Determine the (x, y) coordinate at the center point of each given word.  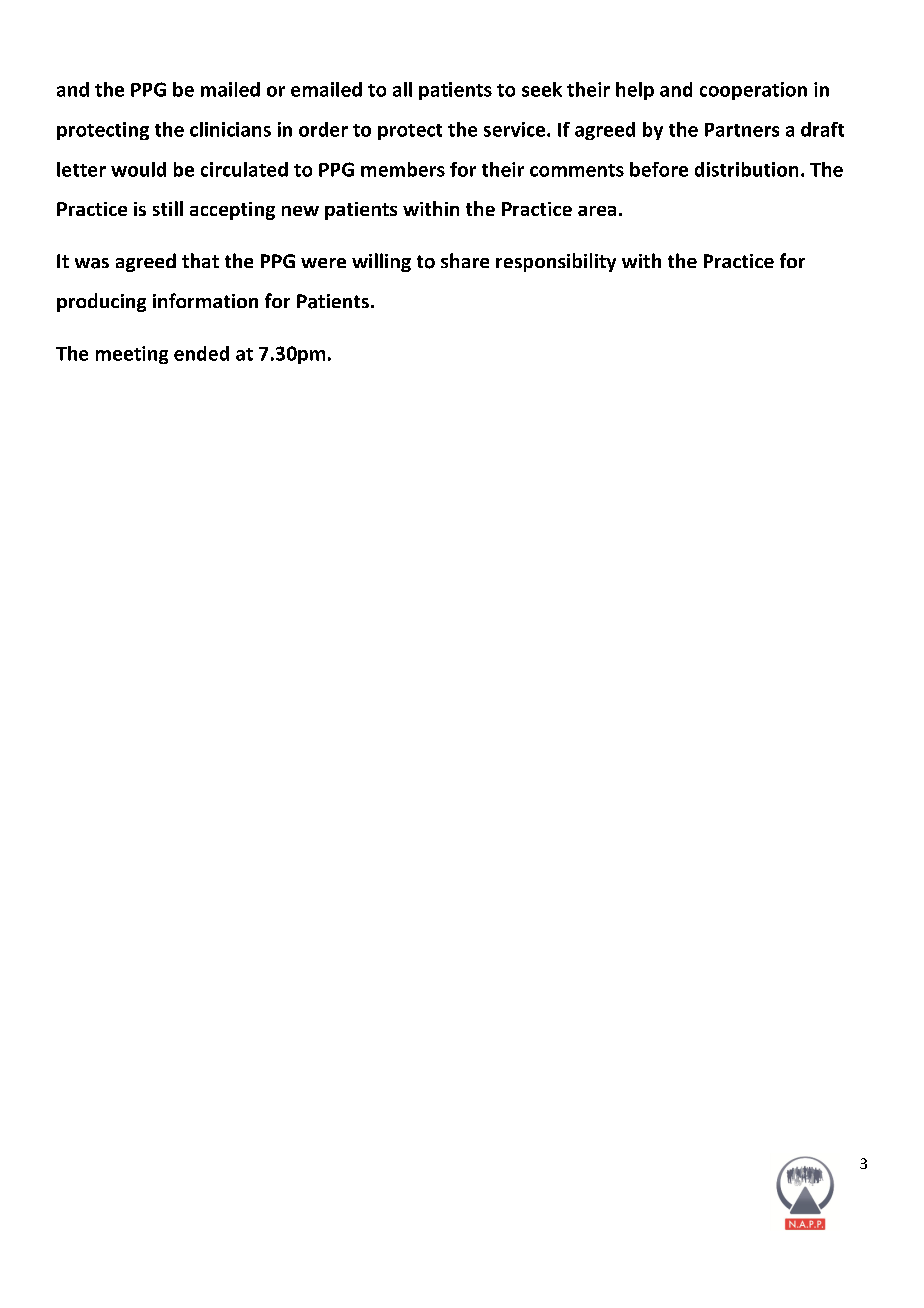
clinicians (230, 129)
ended (201, 353)
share (465, 260)
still (168, 208)
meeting (132, 355)
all (402, 89)
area (597, 211)
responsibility (556, 262)
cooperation (753, 91)
